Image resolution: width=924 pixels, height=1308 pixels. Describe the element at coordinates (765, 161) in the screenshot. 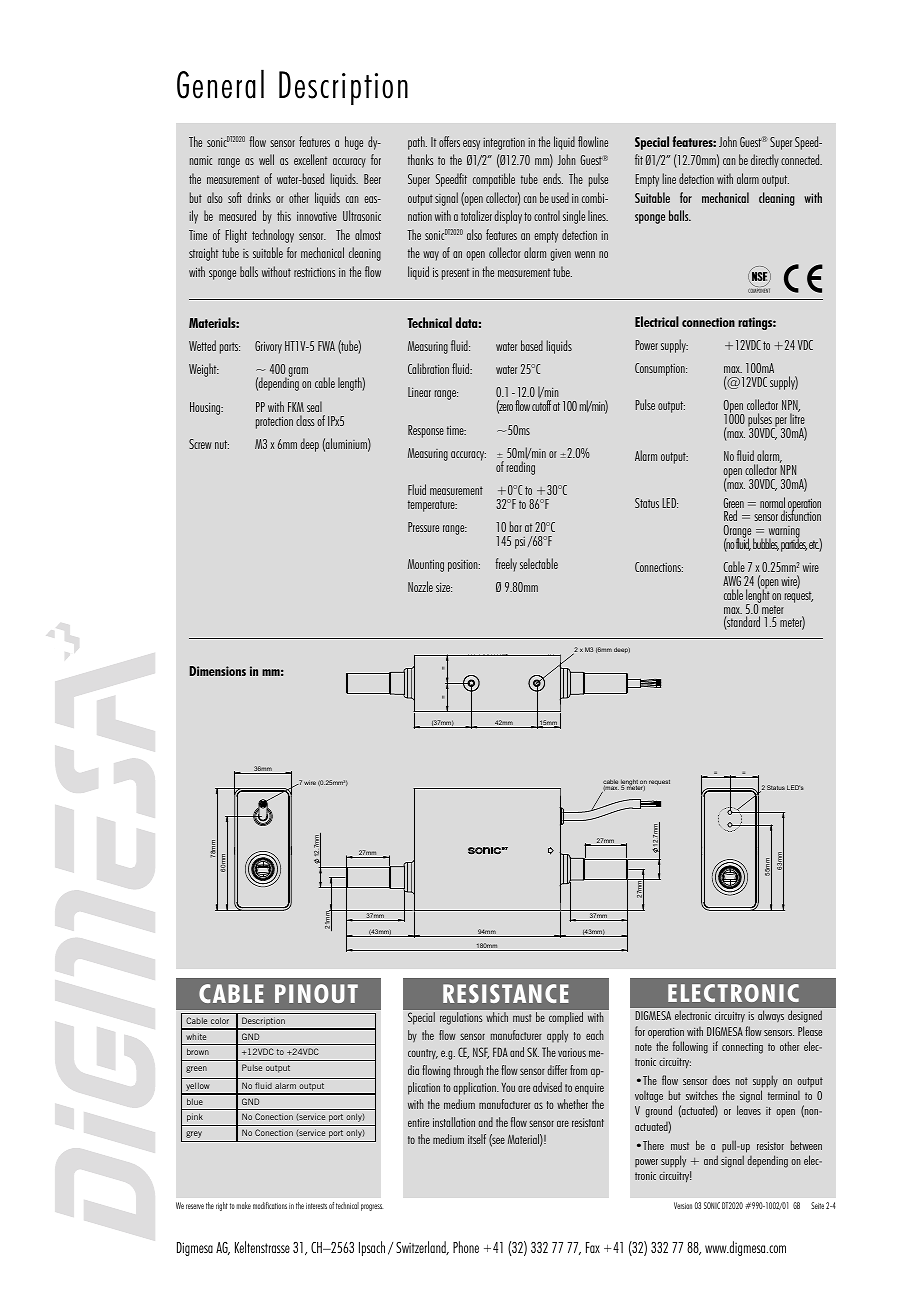

I see `directly` at that location.
